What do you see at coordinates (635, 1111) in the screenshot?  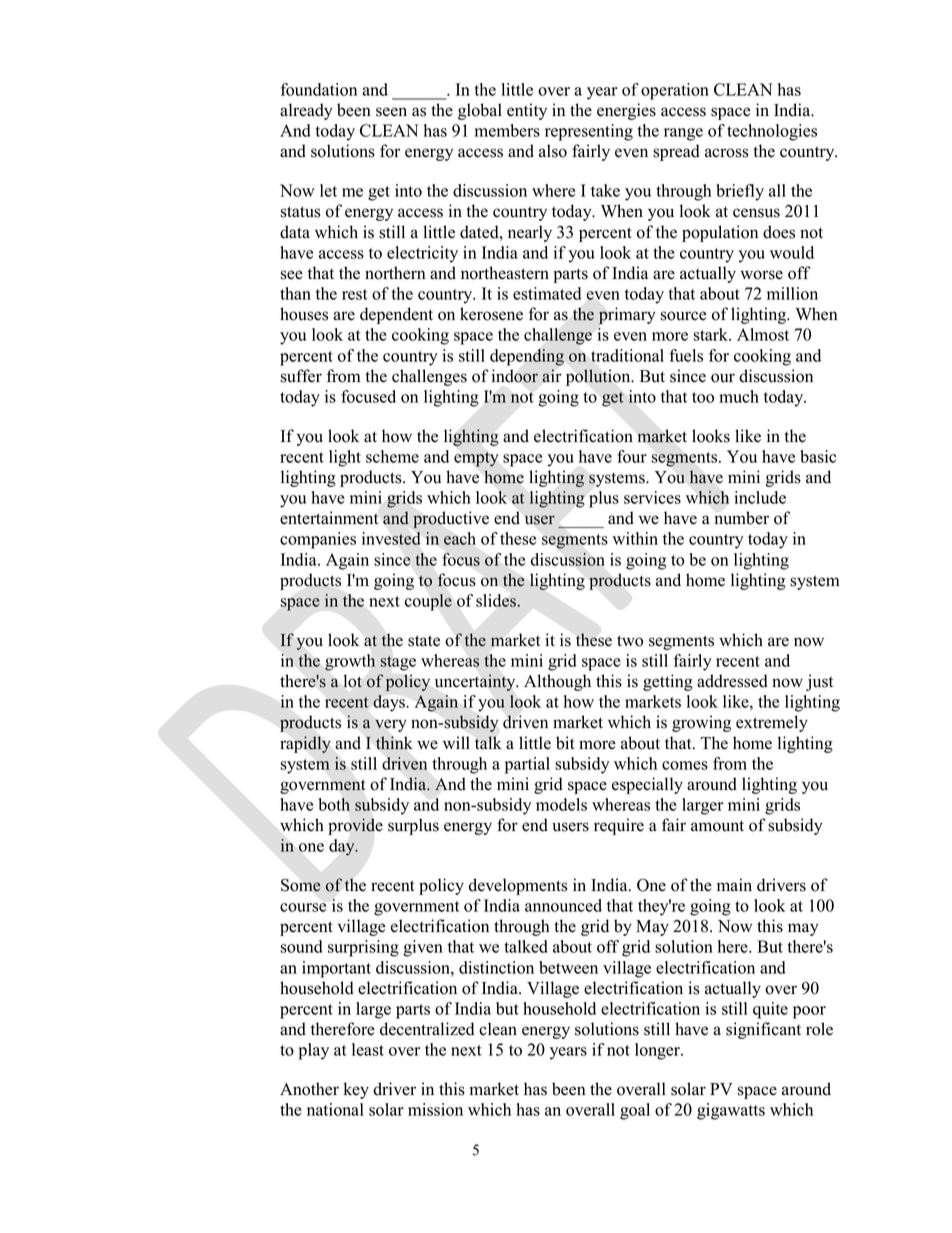 I see `goal` at bounding box center [635, 1111].
